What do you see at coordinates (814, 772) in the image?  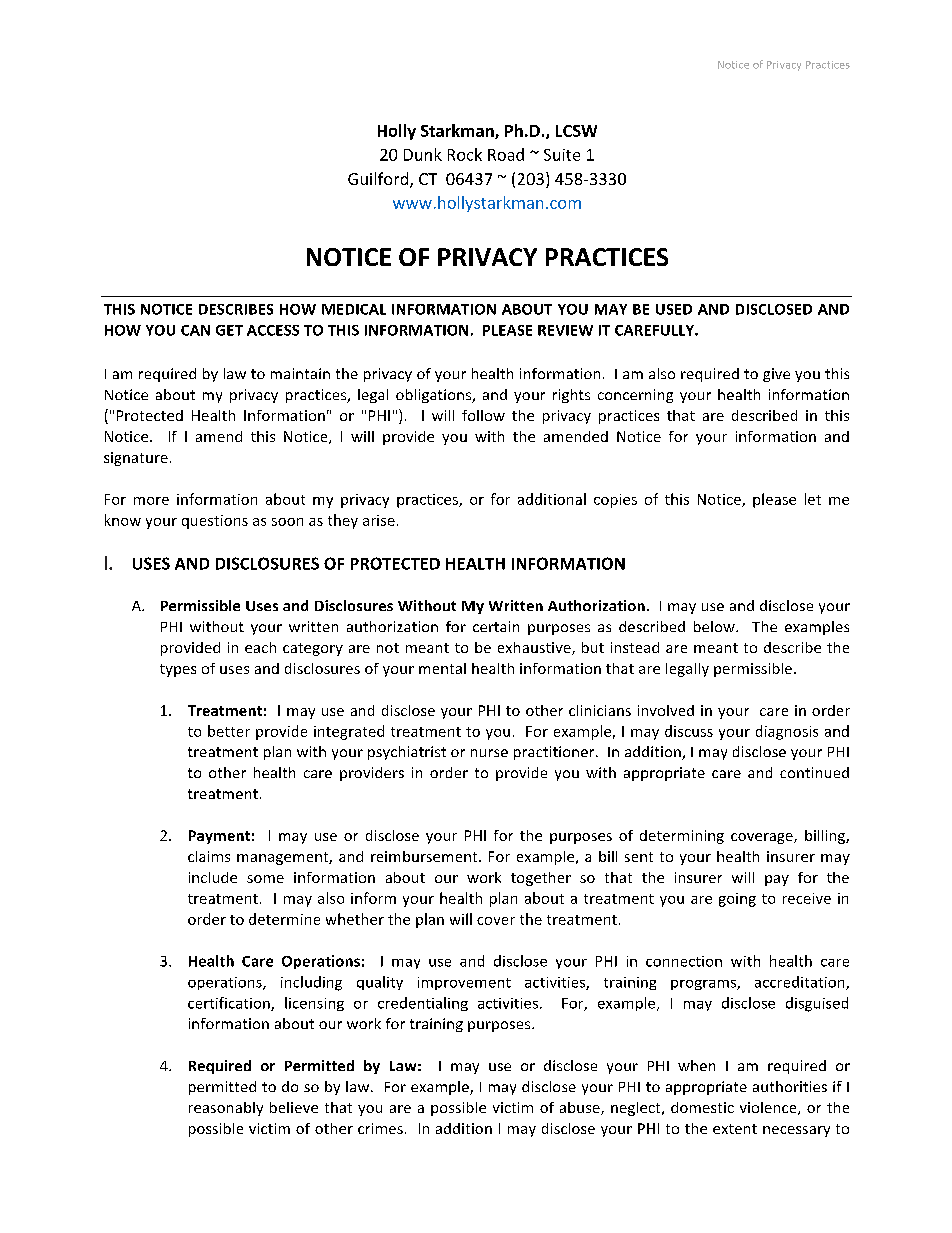 I see `continued` at bounding box center [814, 772].
